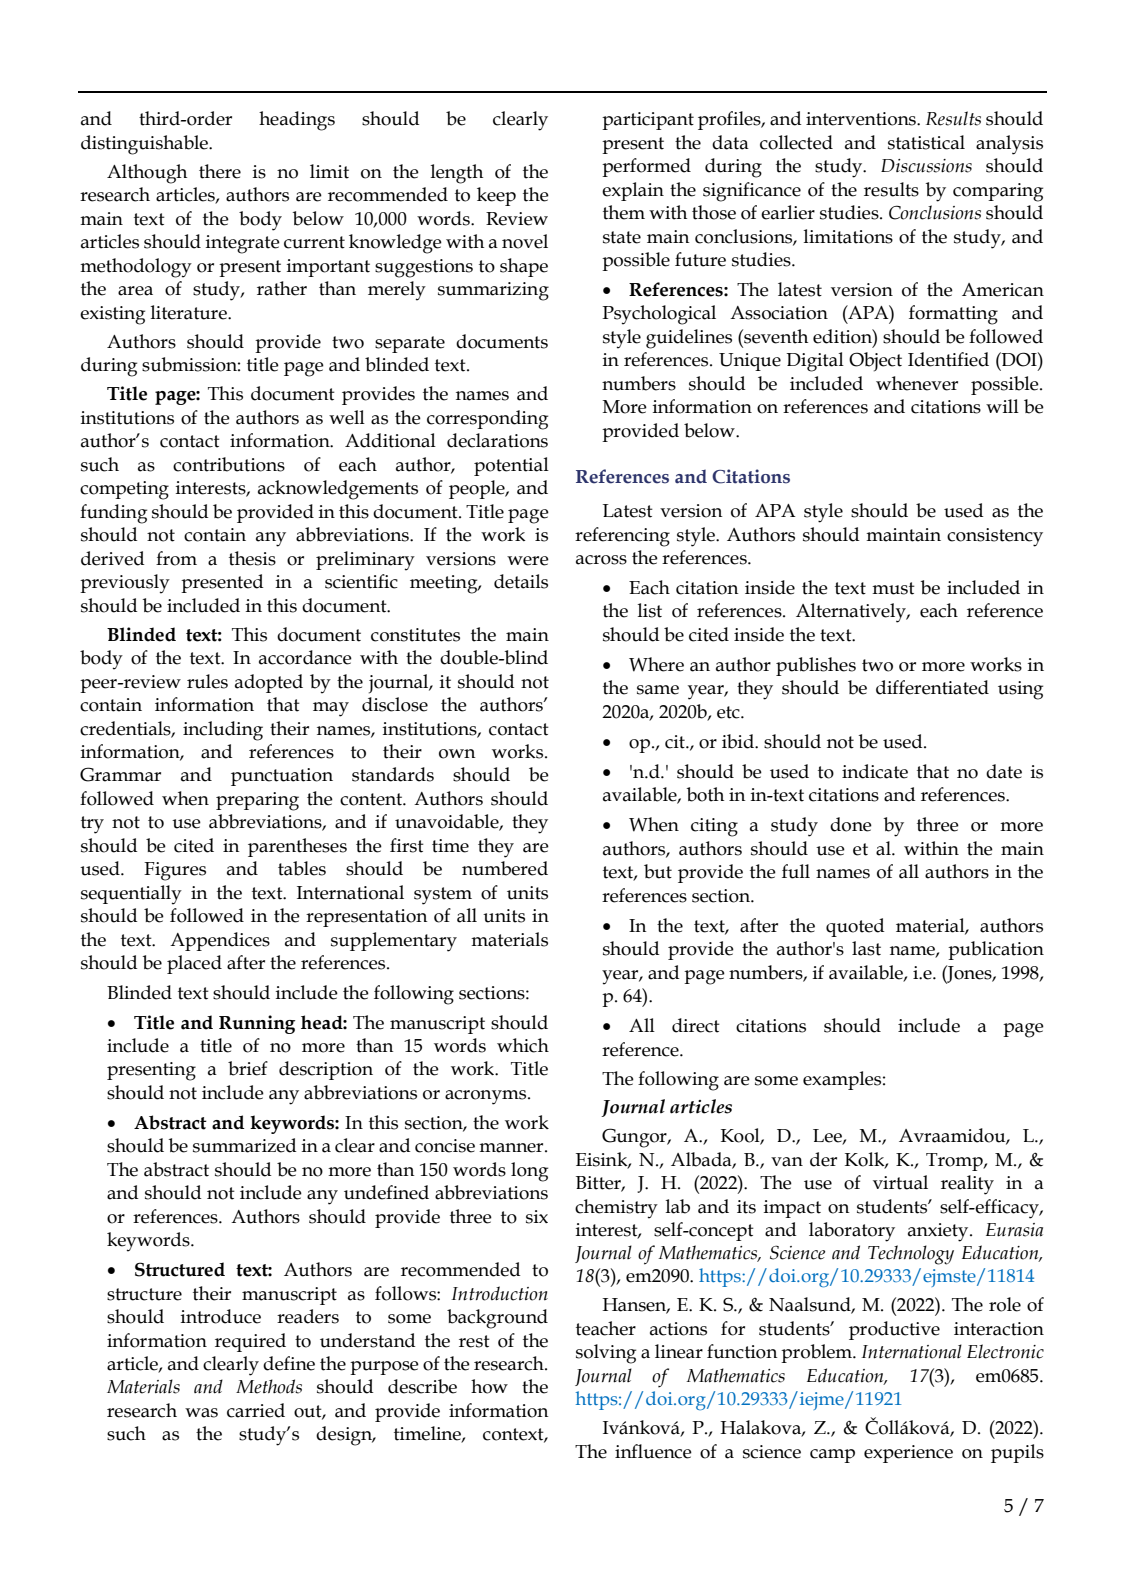  I want to click on long, so click(529, 1172).
